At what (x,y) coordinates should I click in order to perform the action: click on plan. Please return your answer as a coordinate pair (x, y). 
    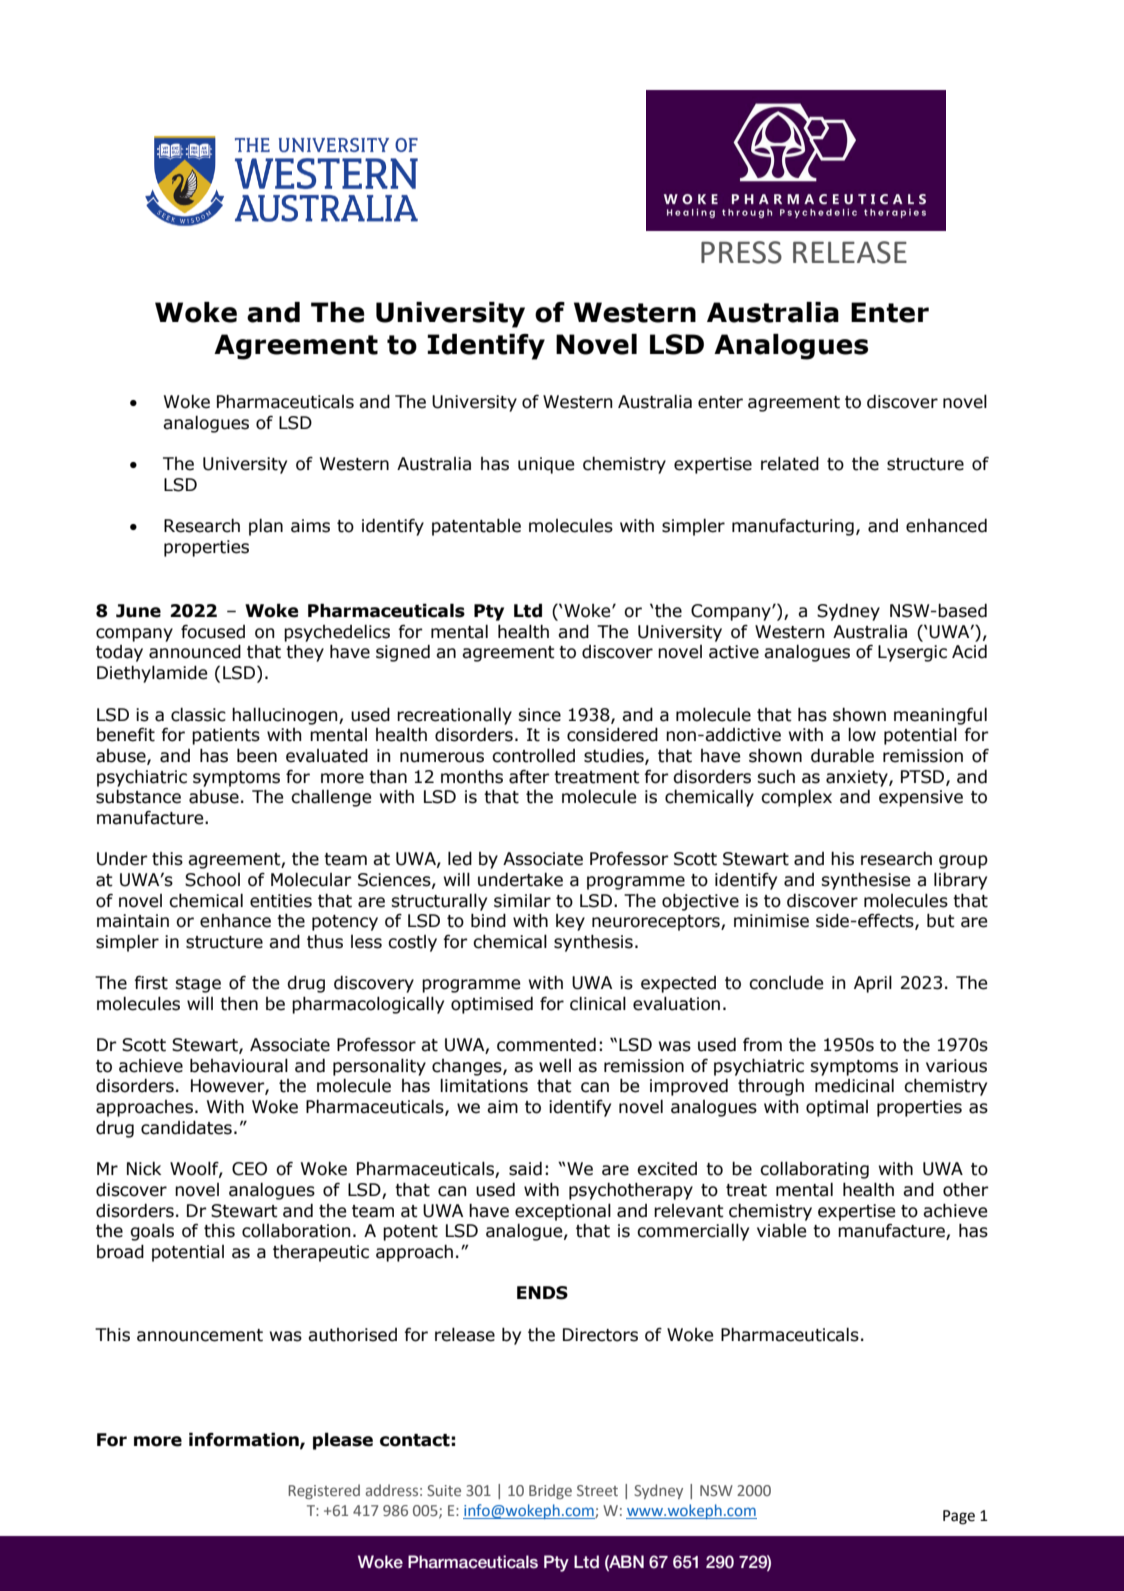
    Looking at the image, I should click on (266, 527).
